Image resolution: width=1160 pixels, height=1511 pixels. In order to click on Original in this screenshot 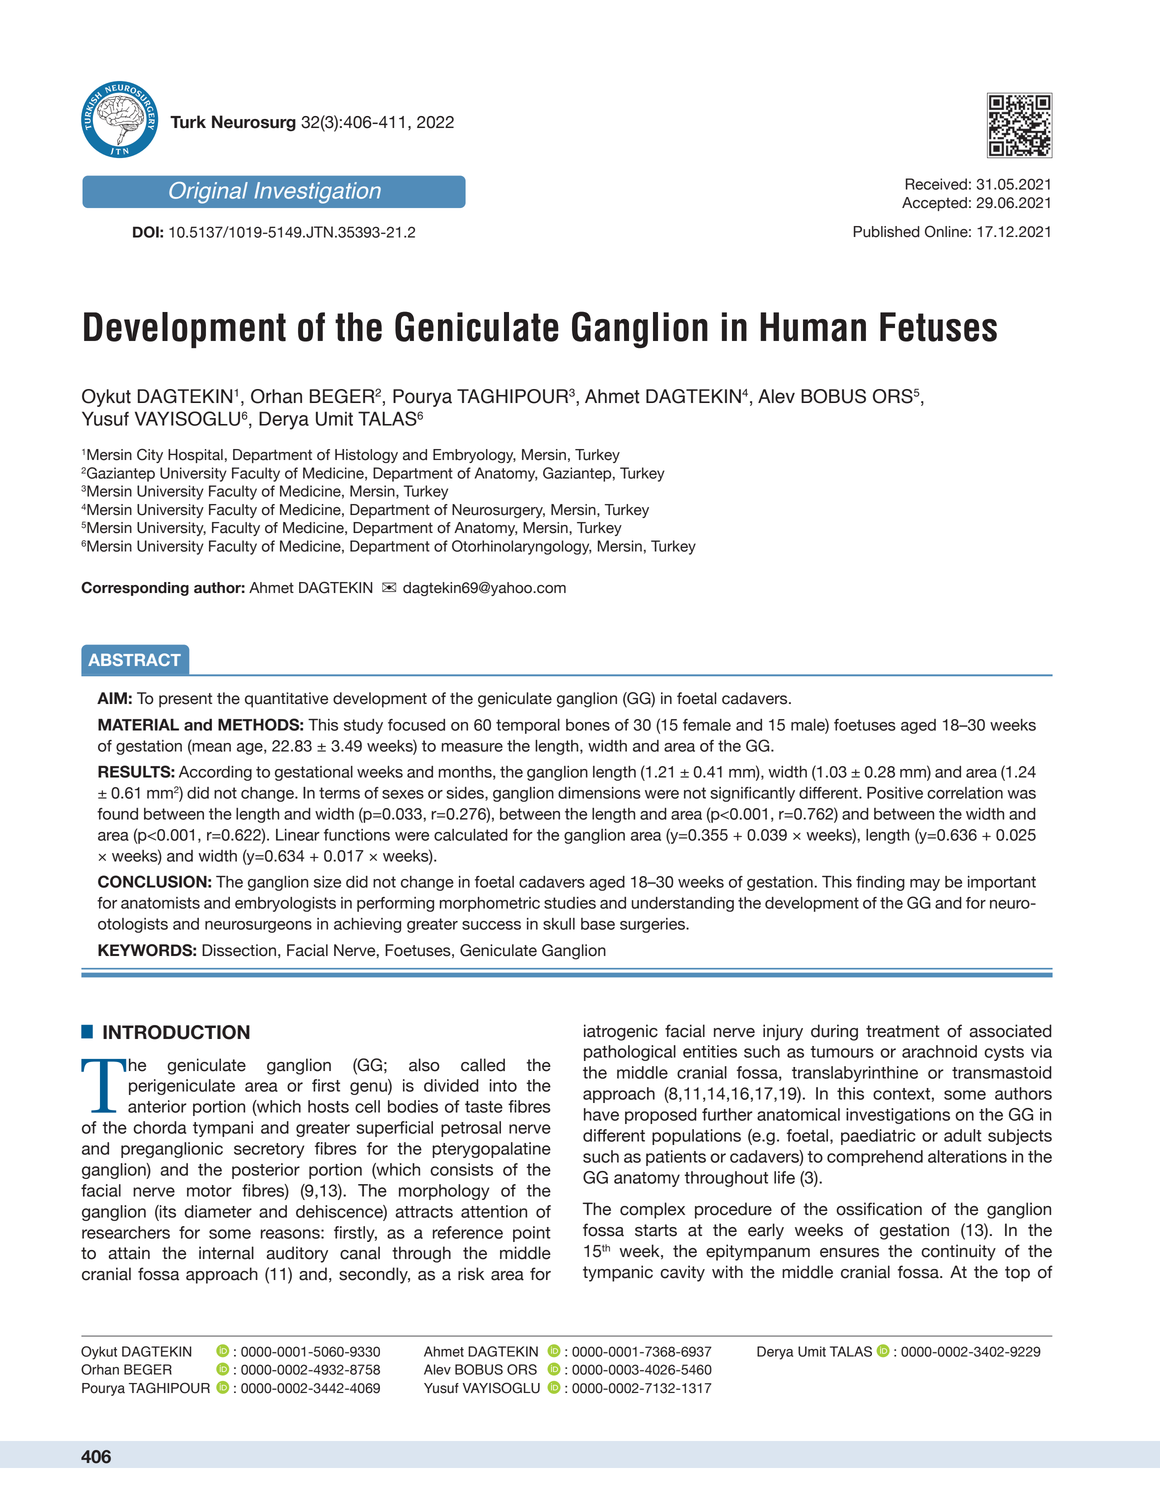, I will do `click(208, 193)`.
